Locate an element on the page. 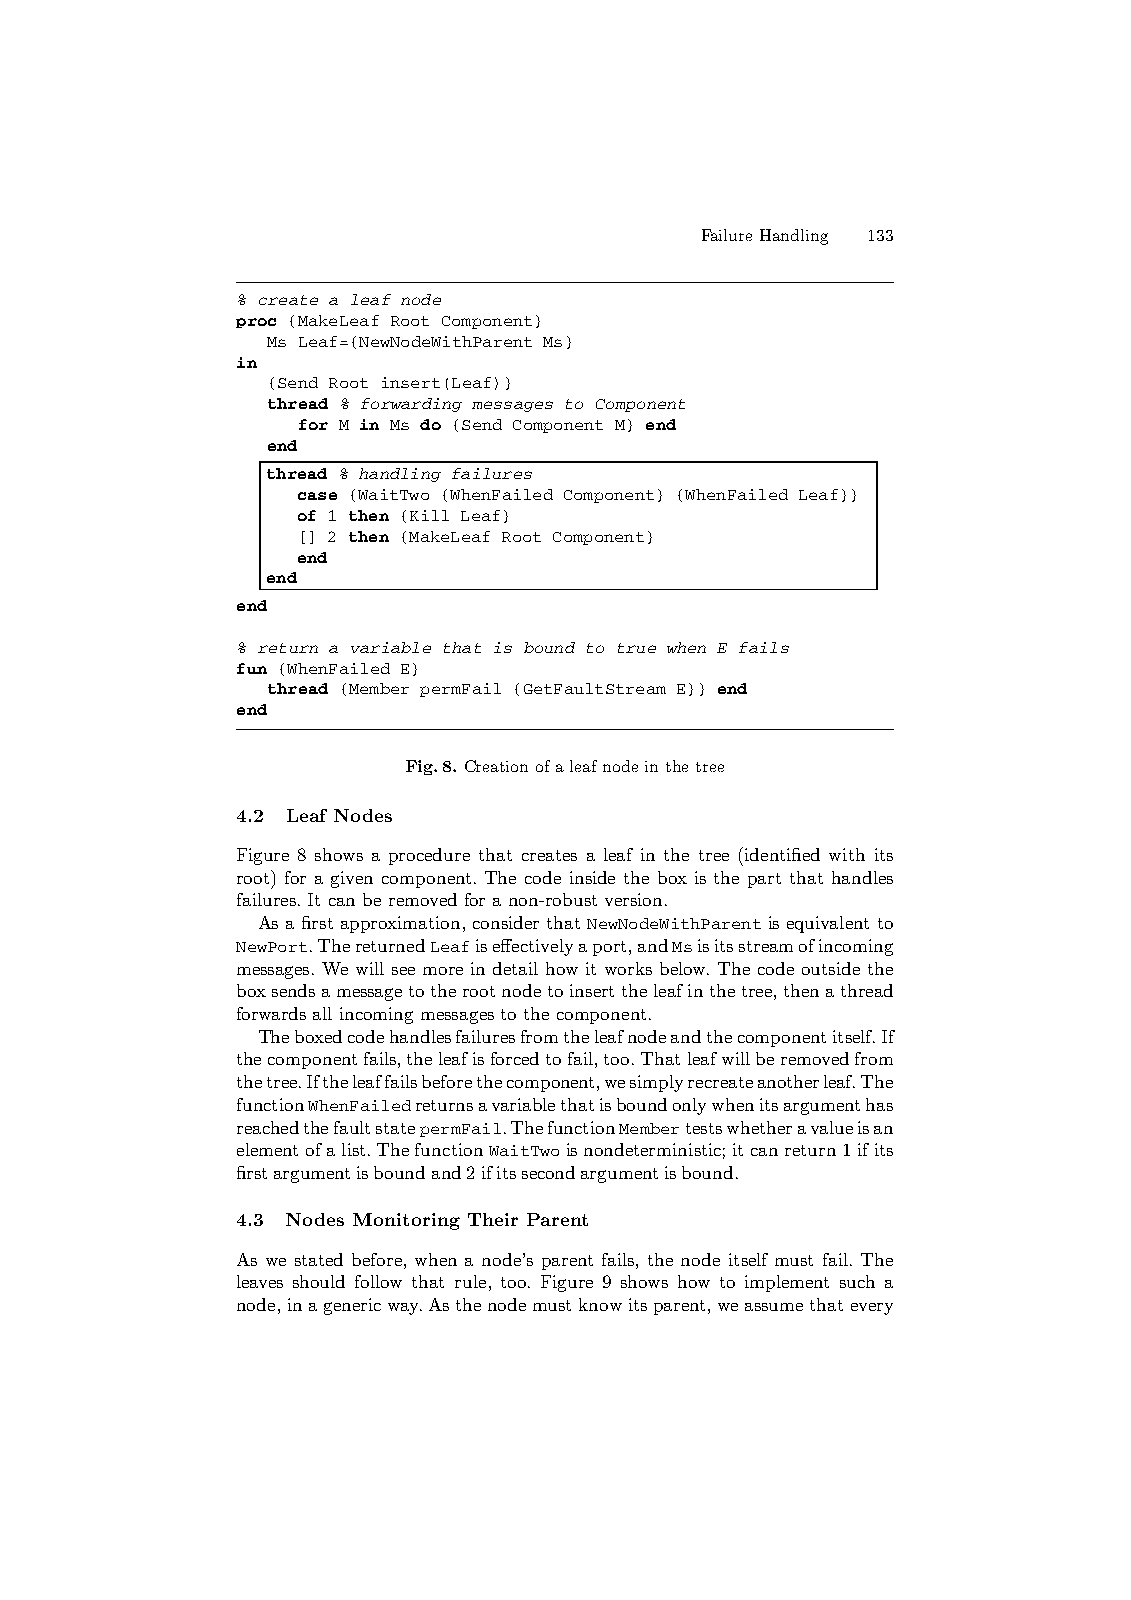 The width and height of the document is (1131, 1600). know is located at coordinates (600, 1304).
